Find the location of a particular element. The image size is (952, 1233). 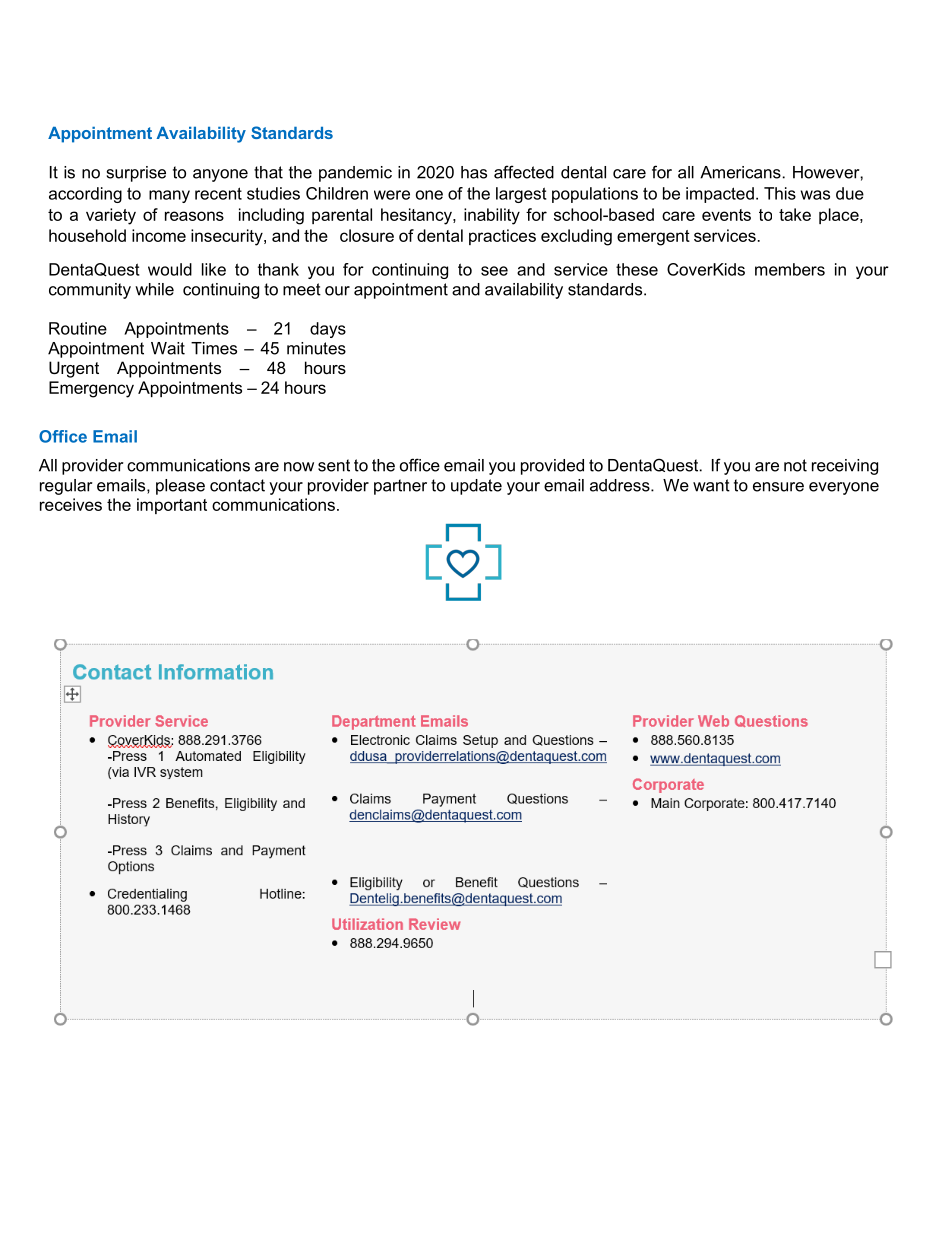

members is located at coordinates (790, 269).
